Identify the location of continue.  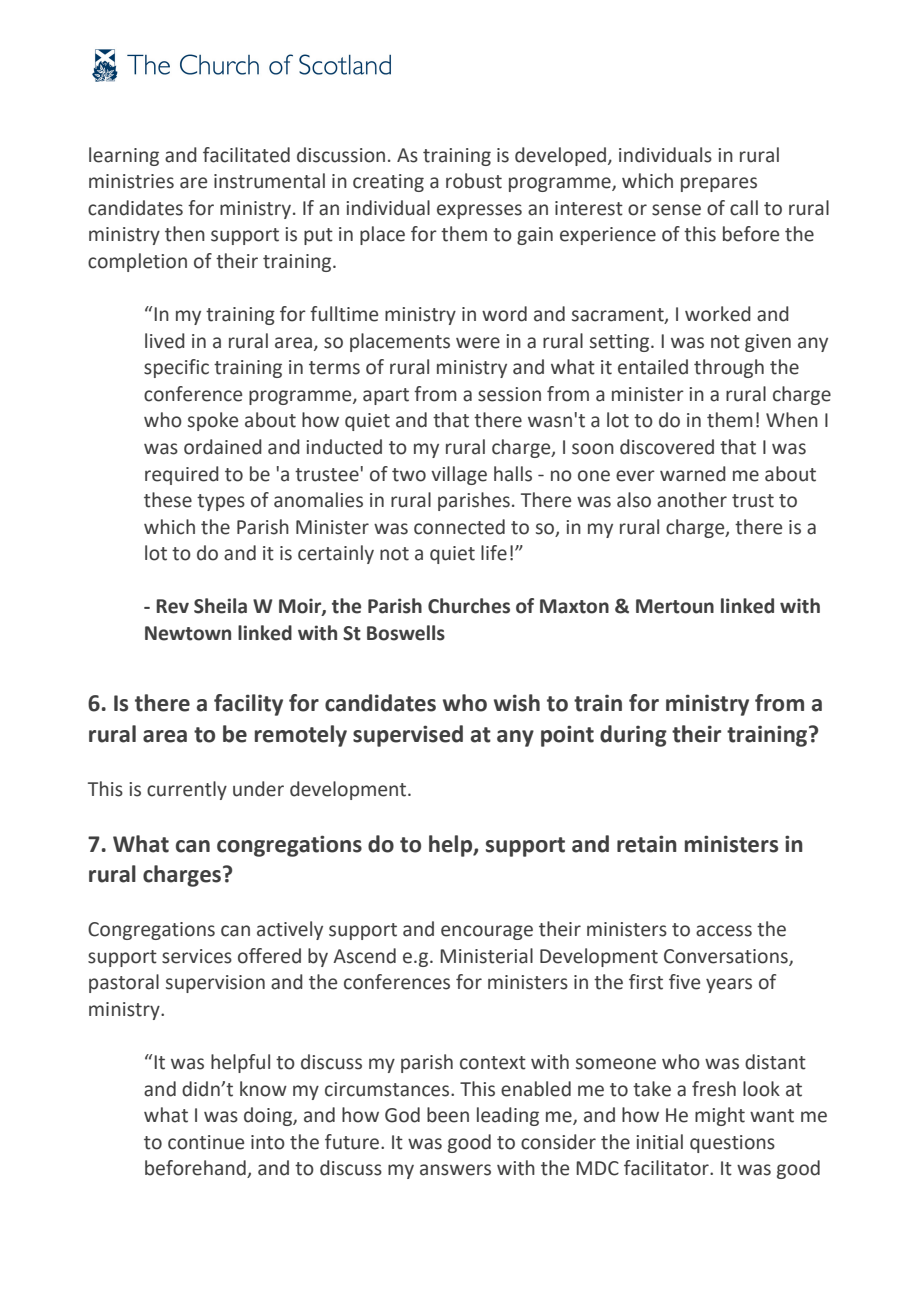
(206, 1142).
